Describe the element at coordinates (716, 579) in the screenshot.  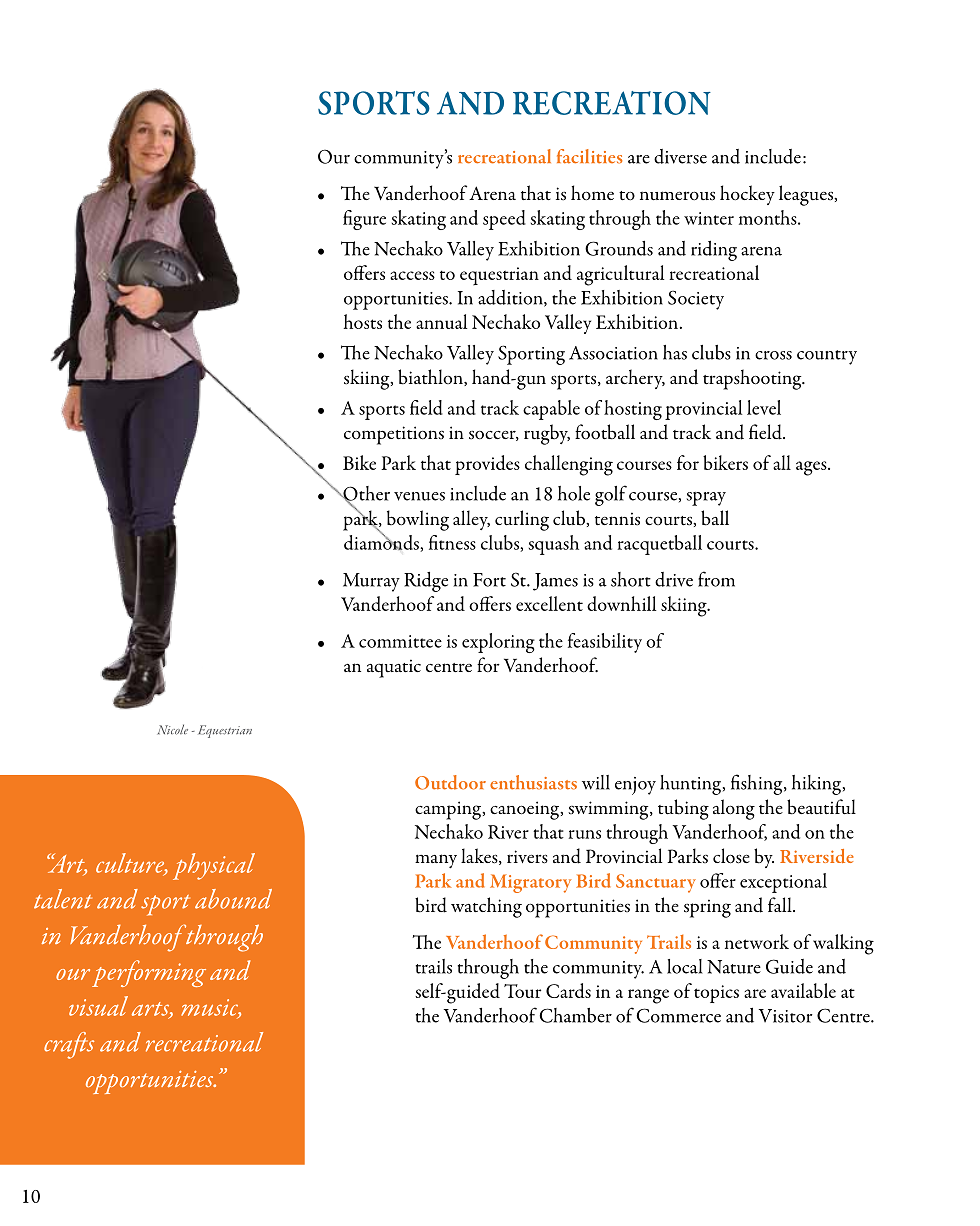
I see `from` at that location.
